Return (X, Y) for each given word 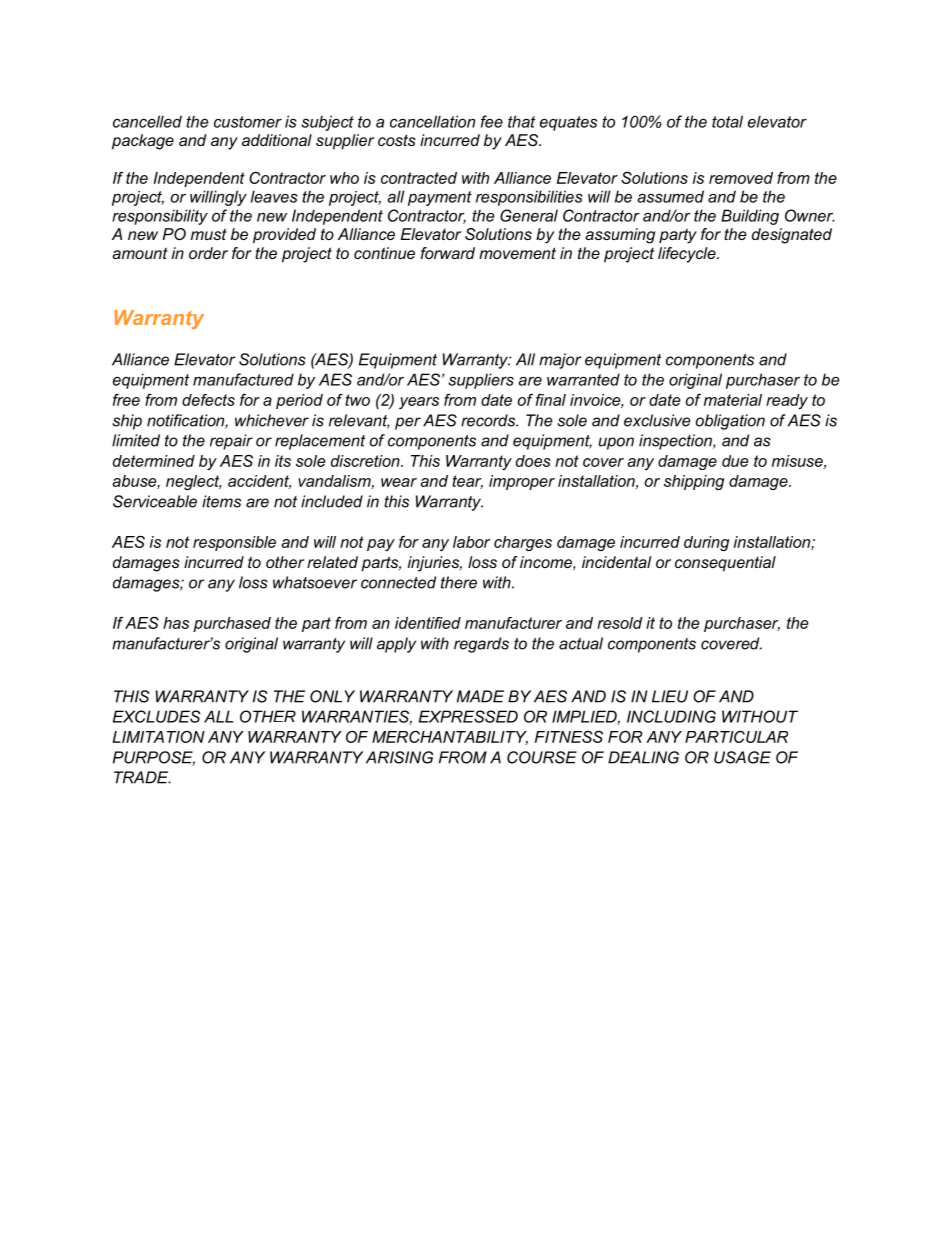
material (733, 400)
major (560, 361)
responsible (234, 543)
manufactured (243, 379)
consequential (725, 564)
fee (492, 121)
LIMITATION (158, 737)
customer (248, 122)
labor (471, 542)
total (727, 121)
